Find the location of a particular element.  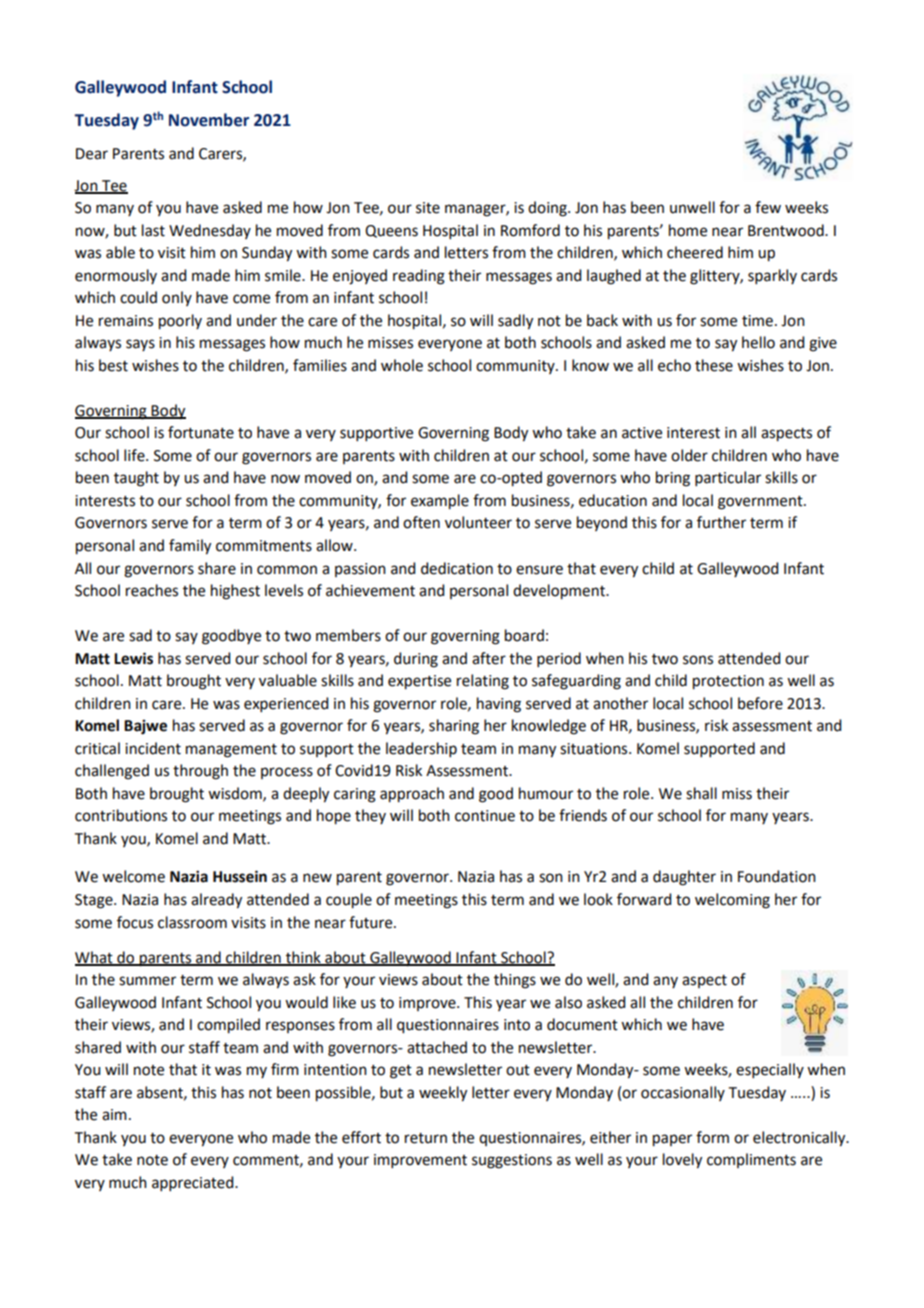

whole is located at coordinates (402, 365).
